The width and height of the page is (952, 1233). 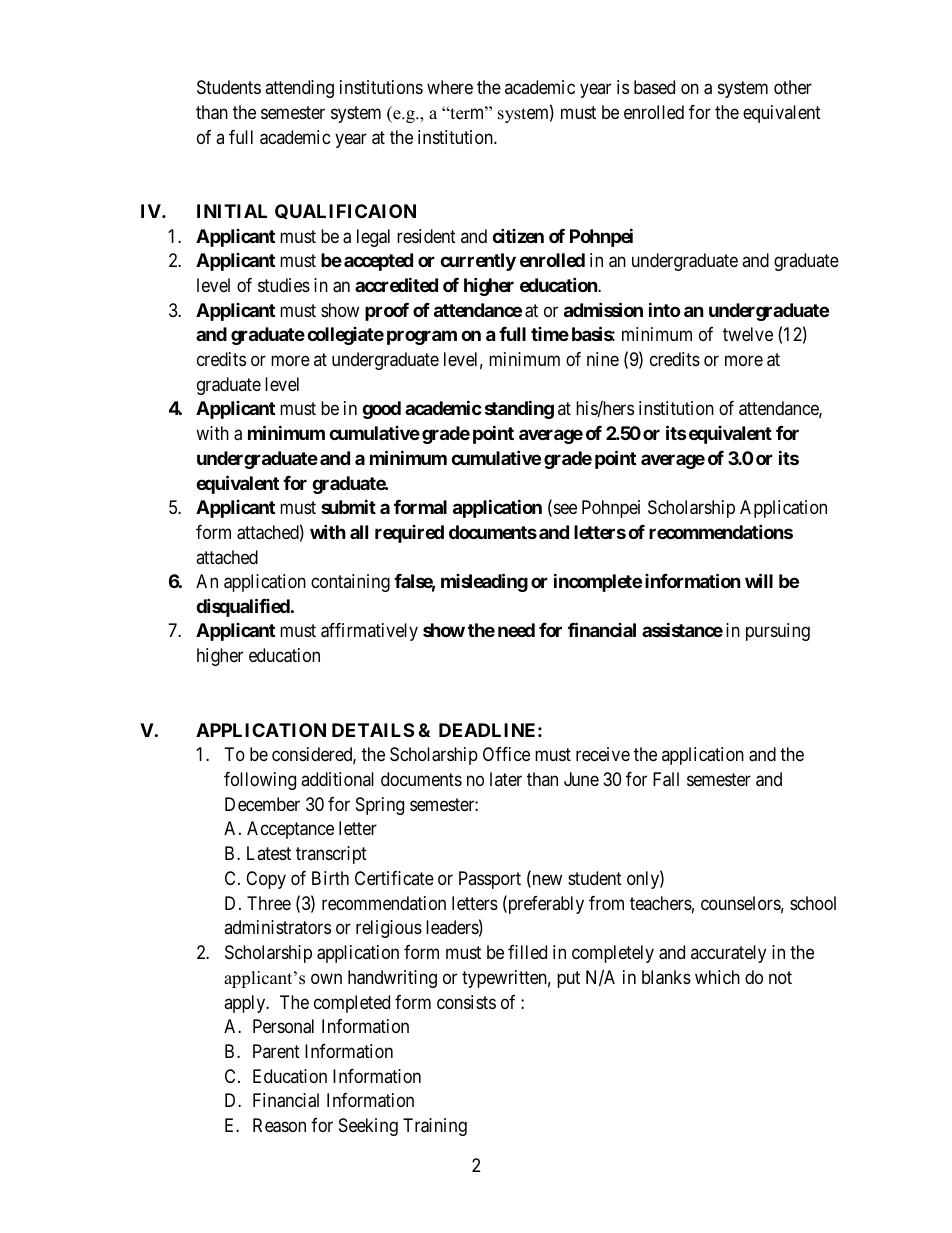 I want to click on standing, so click(x=519, y=410).
